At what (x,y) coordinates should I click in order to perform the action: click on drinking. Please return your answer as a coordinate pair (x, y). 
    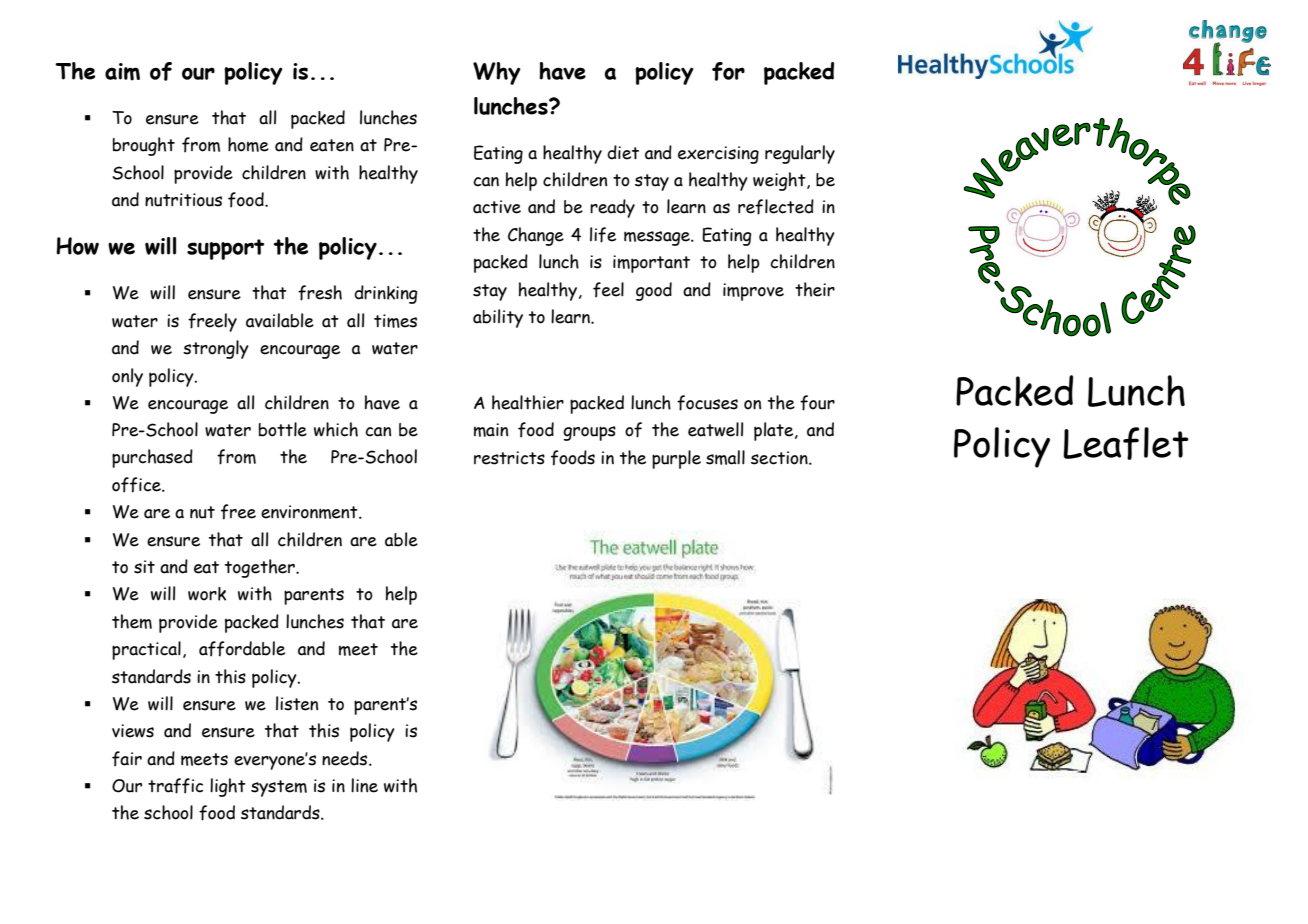
    Looking at the image, I should click on (386, 294).
